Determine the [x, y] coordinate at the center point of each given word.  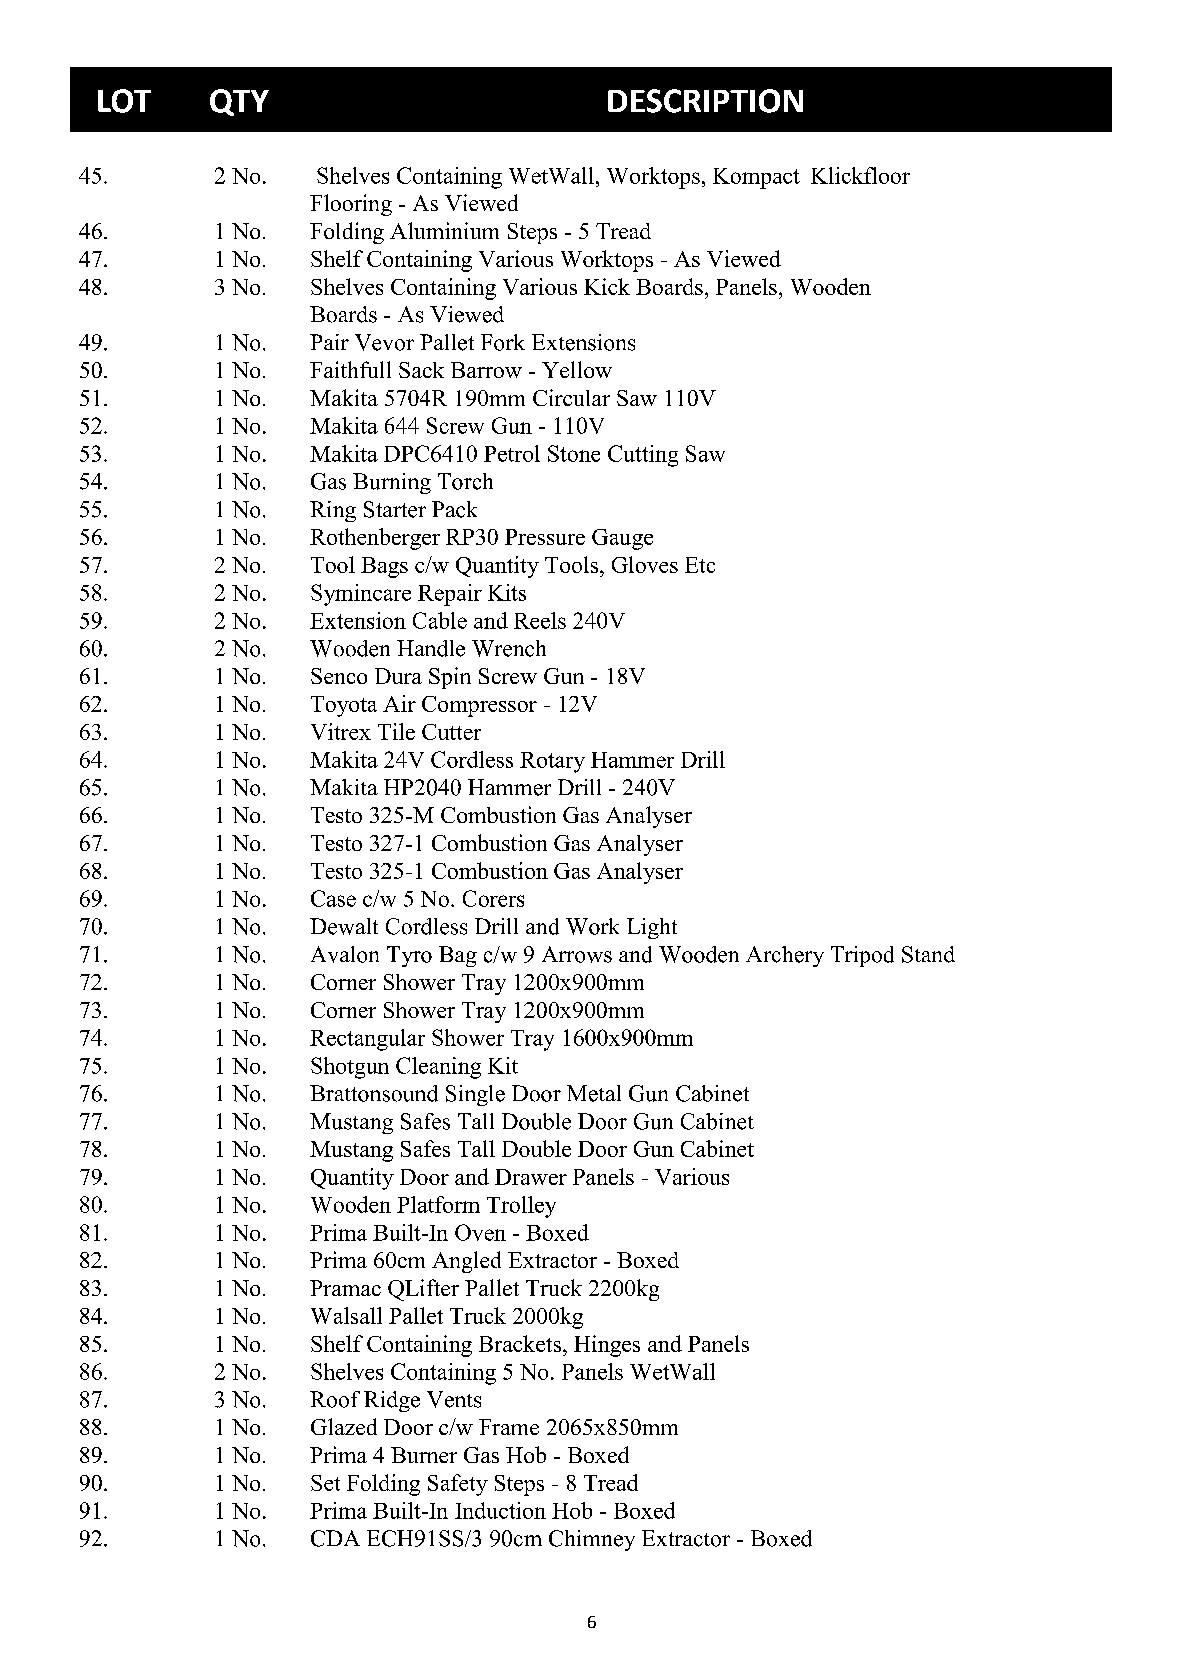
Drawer [531, 1177]
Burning [392, 483]
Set [325, 1483]
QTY [239, 102]
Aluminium [444, 230]
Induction [500, 1510]
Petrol [512, 453]
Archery [785, 956]
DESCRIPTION [705, 101]
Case [333, 898]
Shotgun [350, 1068]
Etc [700, 565]
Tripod [862, 956]
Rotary [552, 762]
